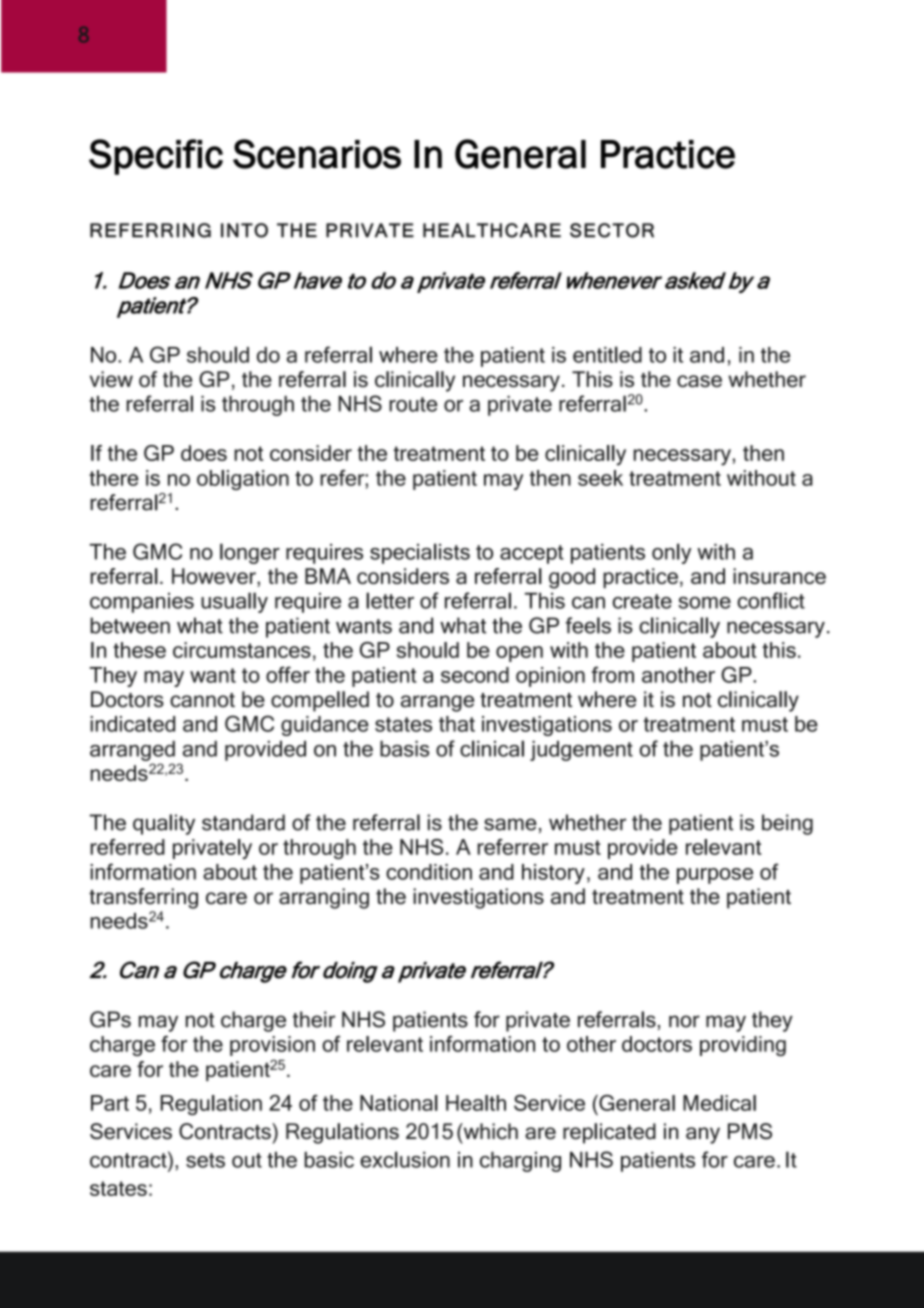  I want to click on Specific, so click(156, 157).
